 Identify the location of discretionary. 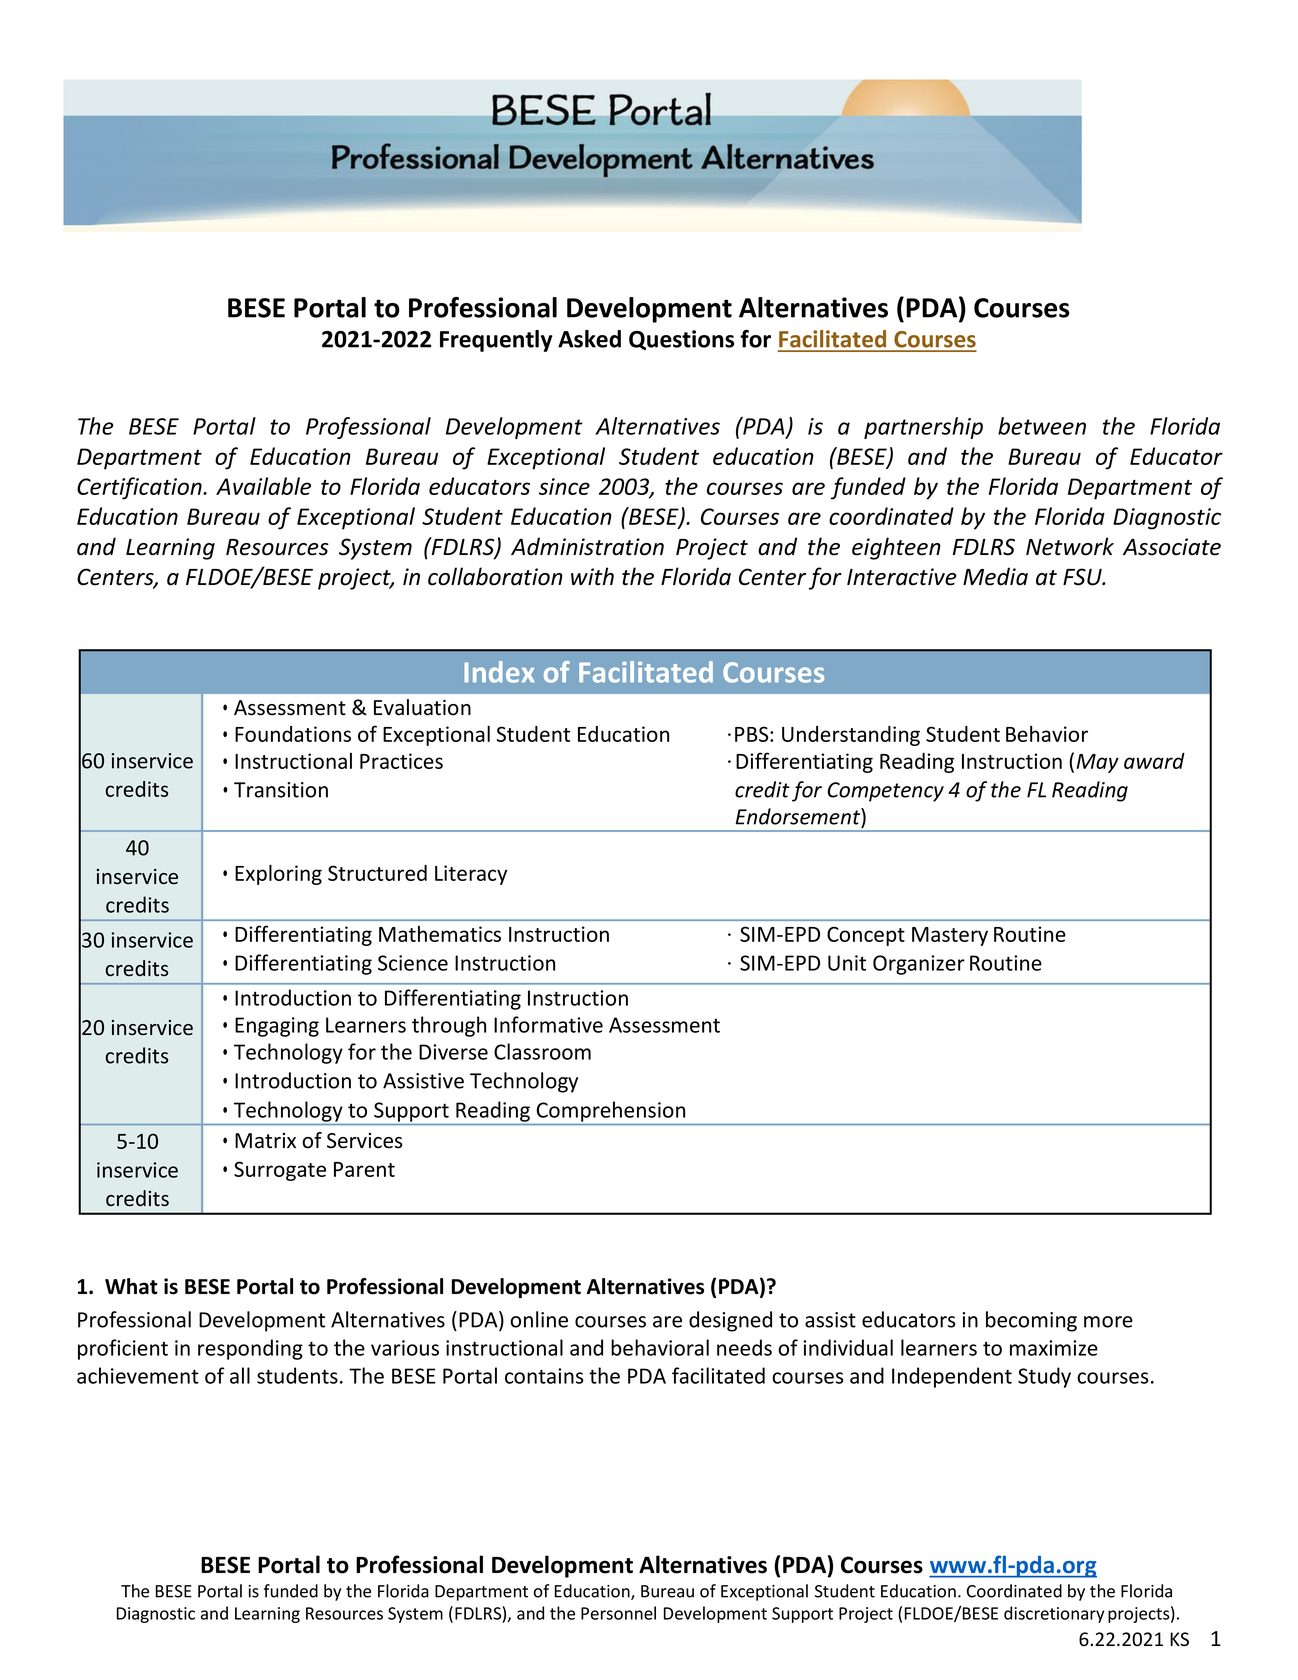
(1054, 1614).
